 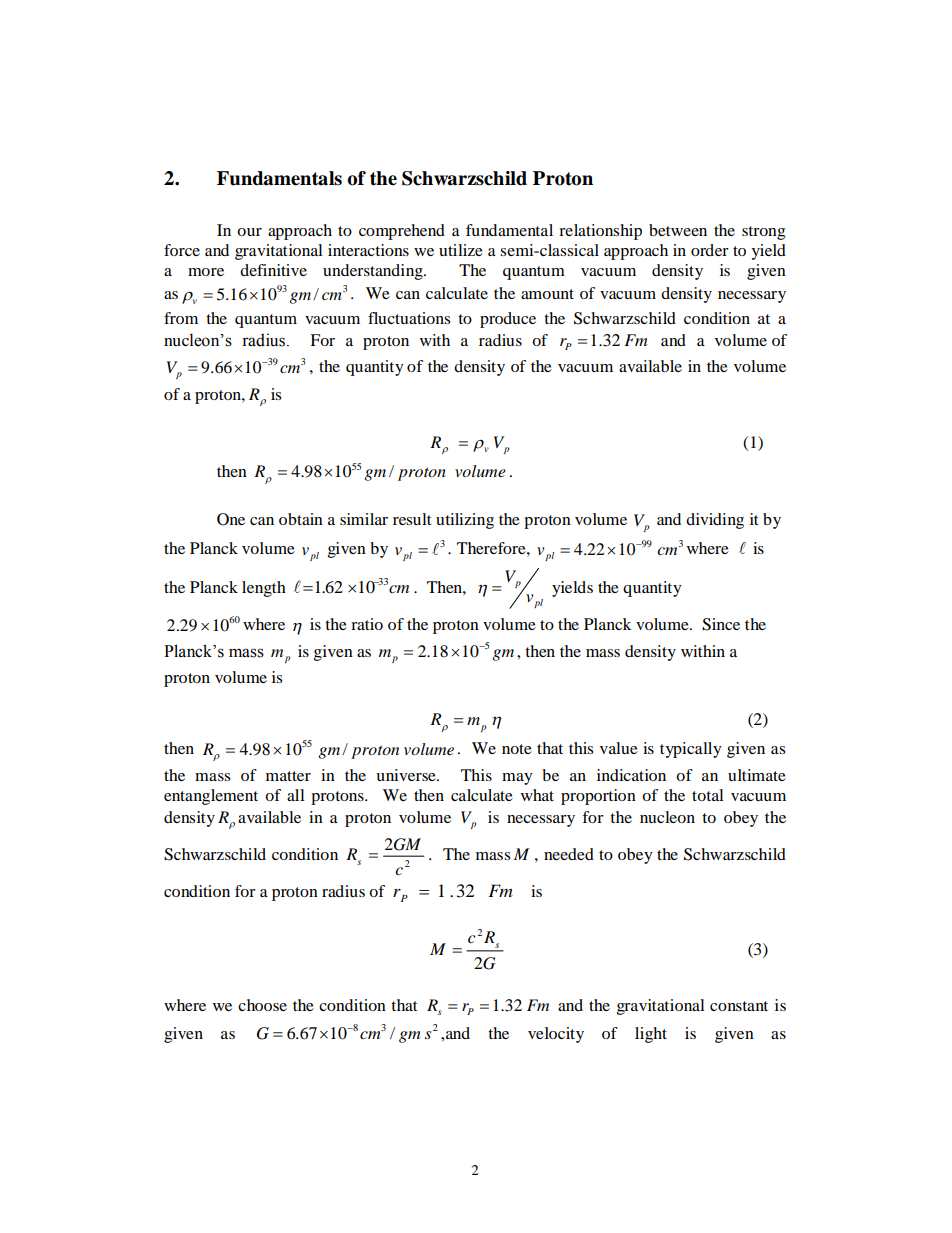 I want to click on entanglement, so click(x=211, y=797).
